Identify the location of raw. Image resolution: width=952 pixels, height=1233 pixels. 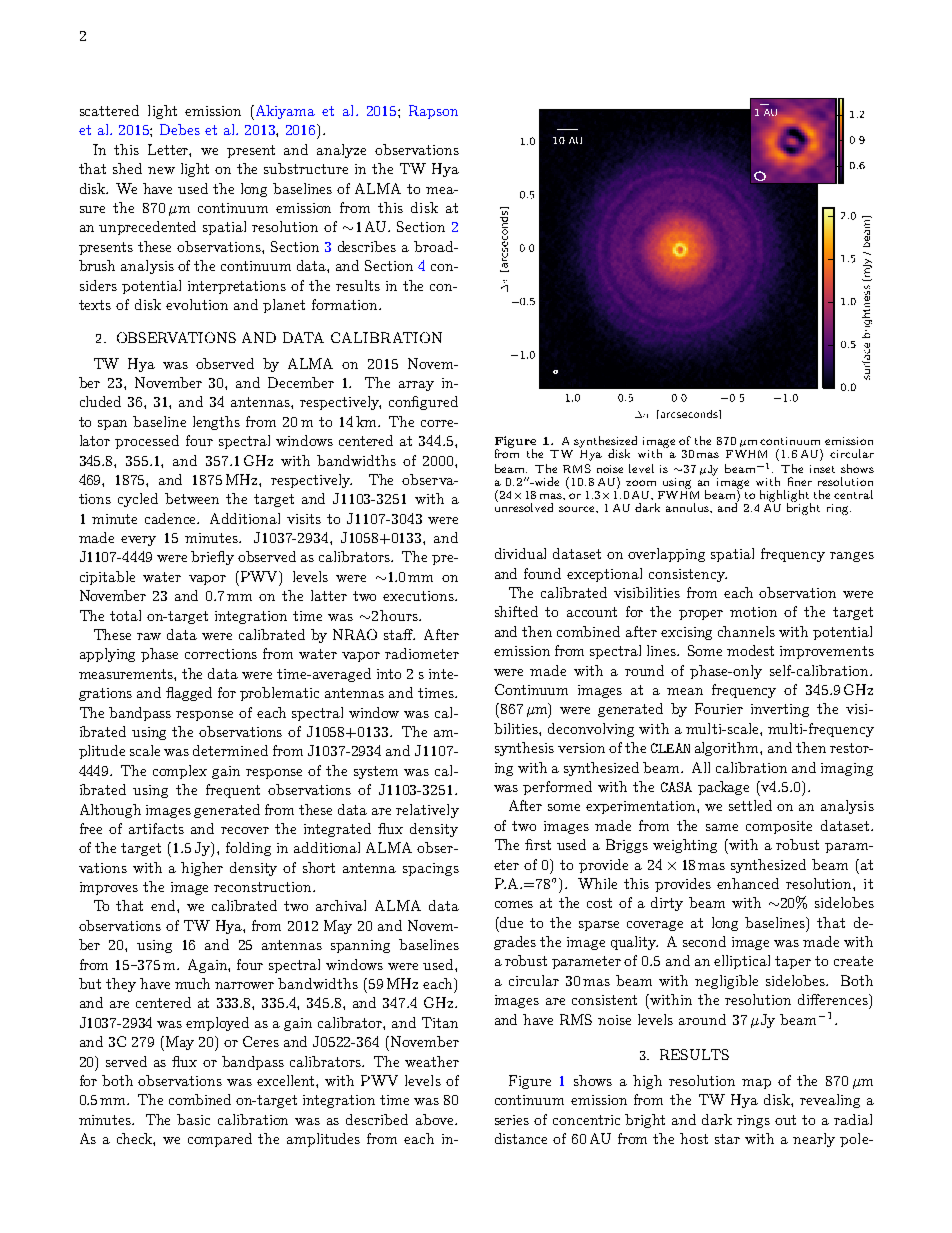
(149, 636).
